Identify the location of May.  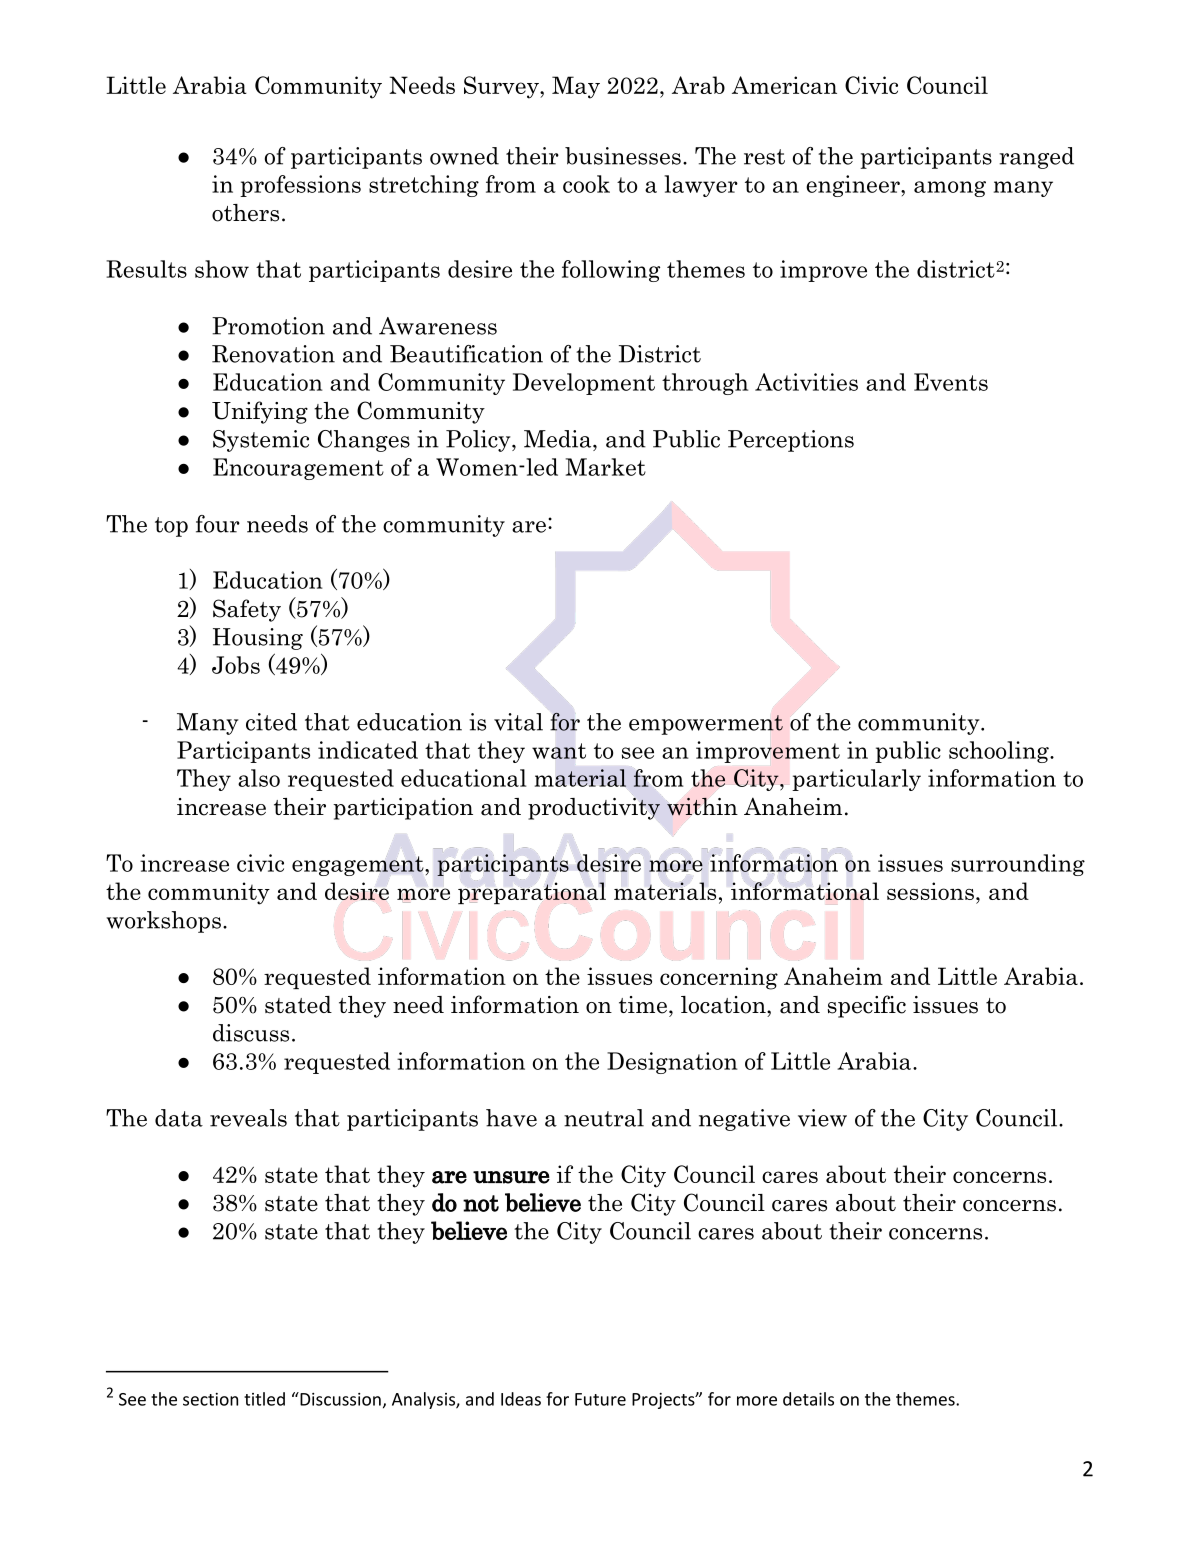
(576, 87).
